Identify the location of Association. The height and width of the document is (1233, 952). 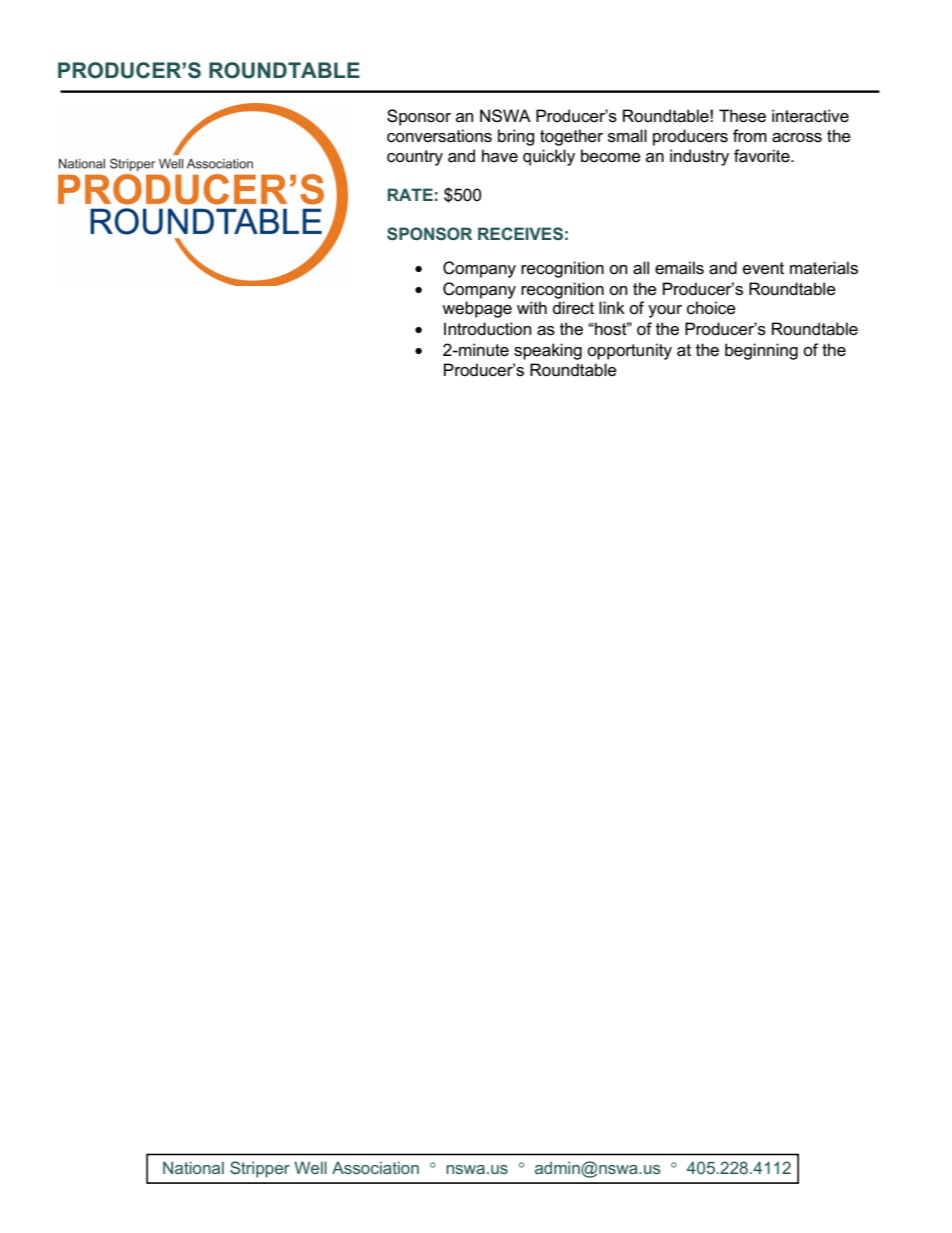
(375, 1167).
